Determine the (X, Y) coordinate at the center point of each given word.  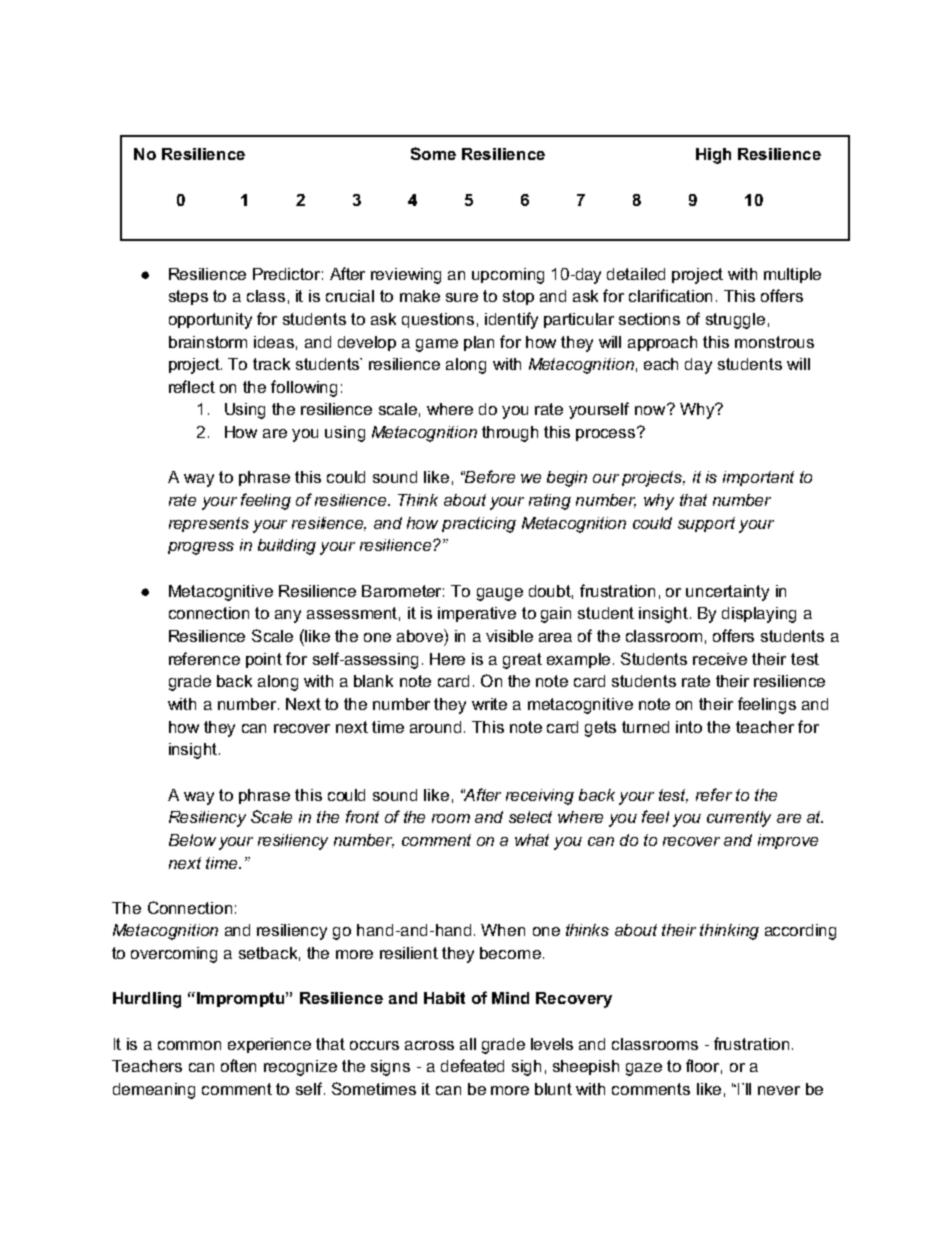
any (288, 616)
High (713, 156)
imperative (477, 614)
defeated (472, 1065)
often (238, 1065)
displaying (759, 615)
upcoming (508, 276)
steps (188, 297)
